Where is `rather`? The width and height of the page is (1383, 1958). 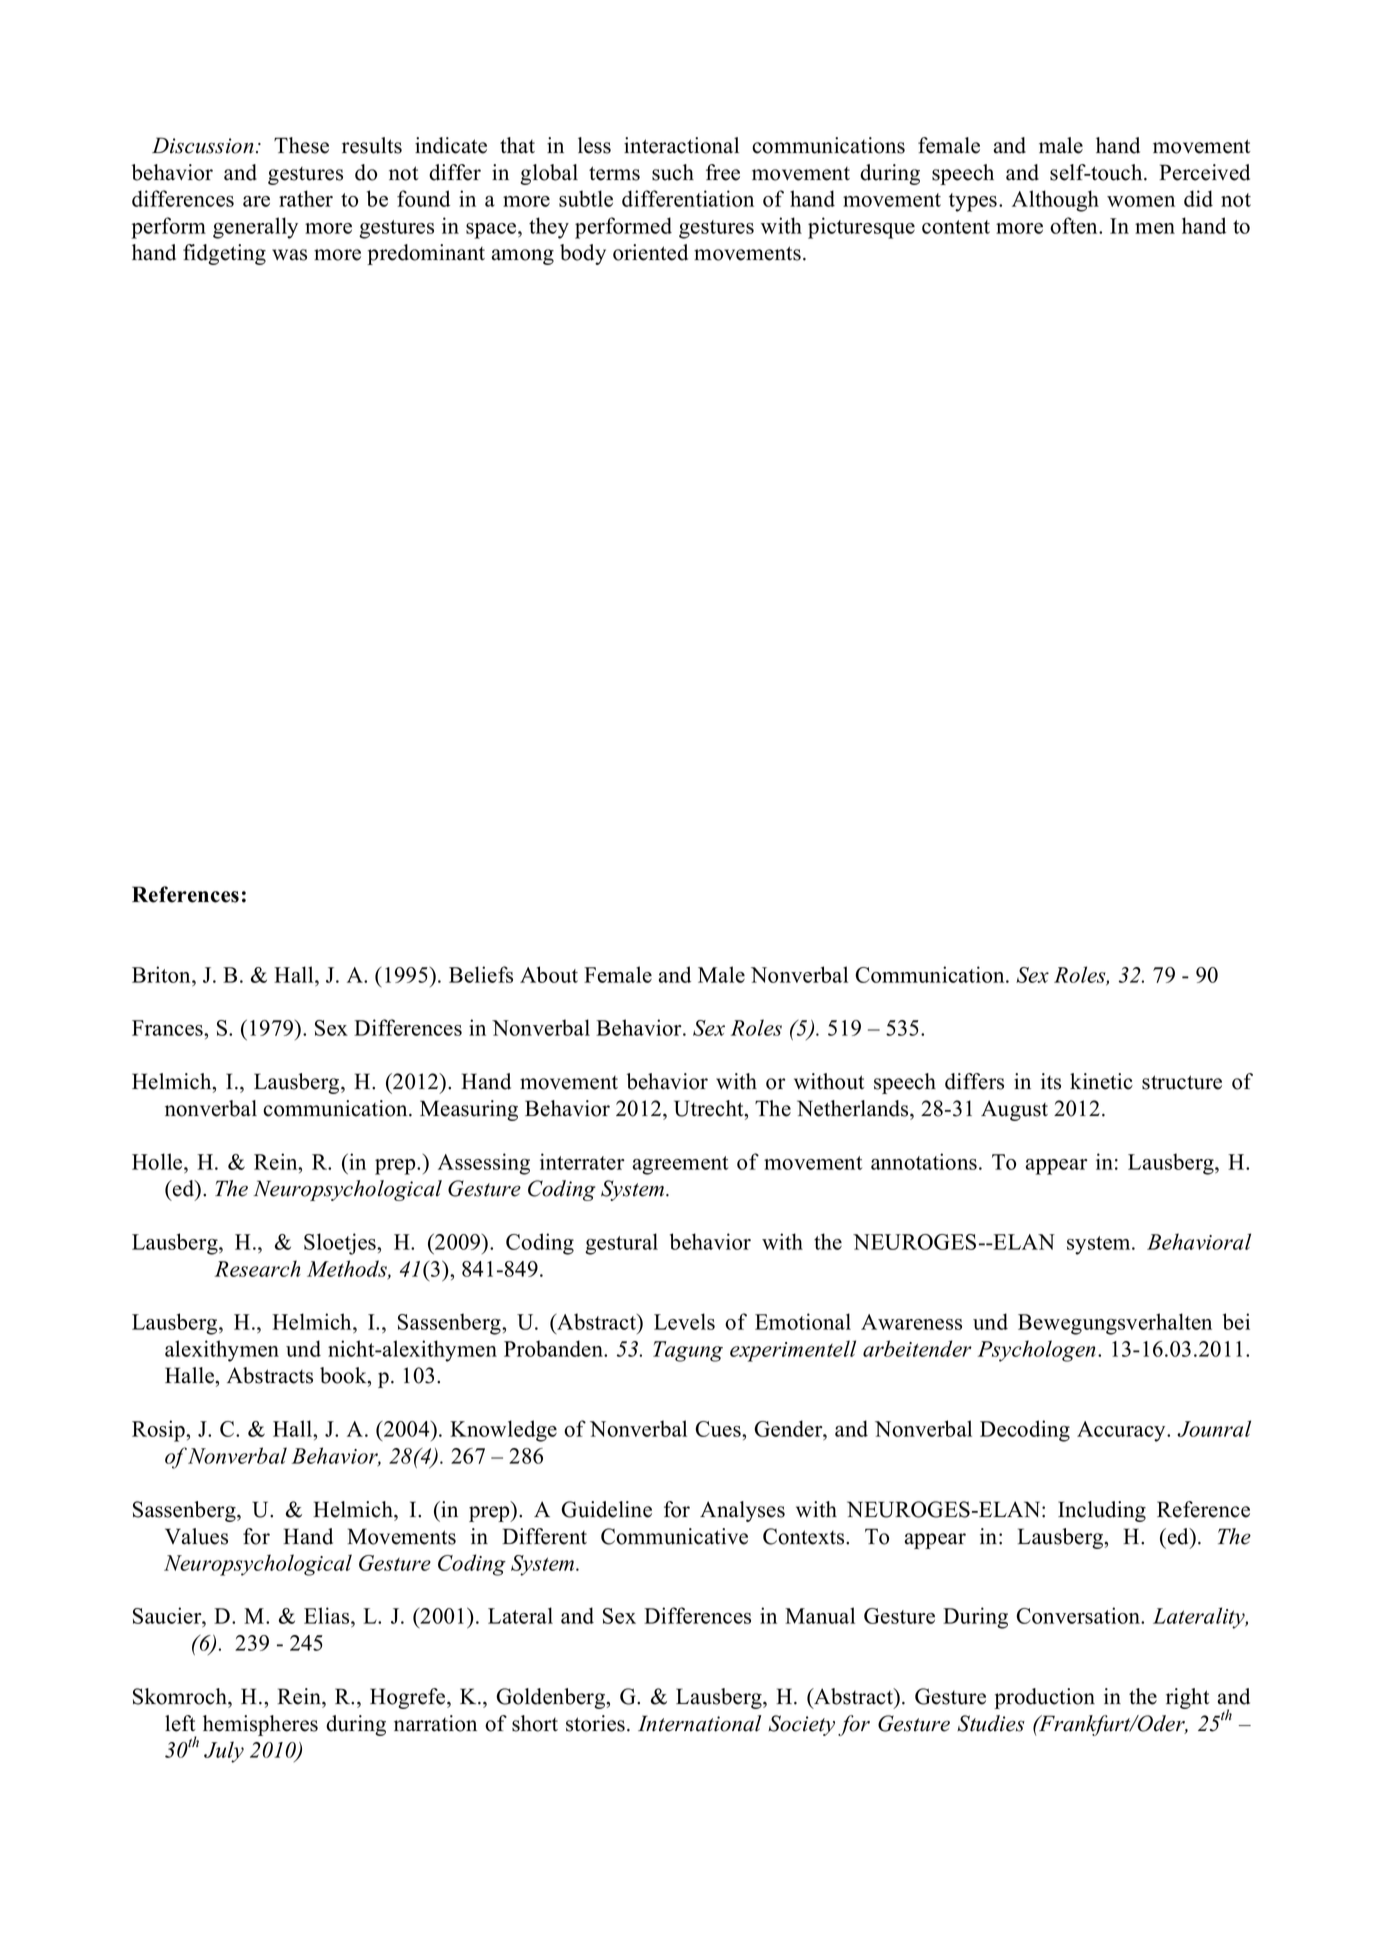
rather is located at coordinates (306, 198).
